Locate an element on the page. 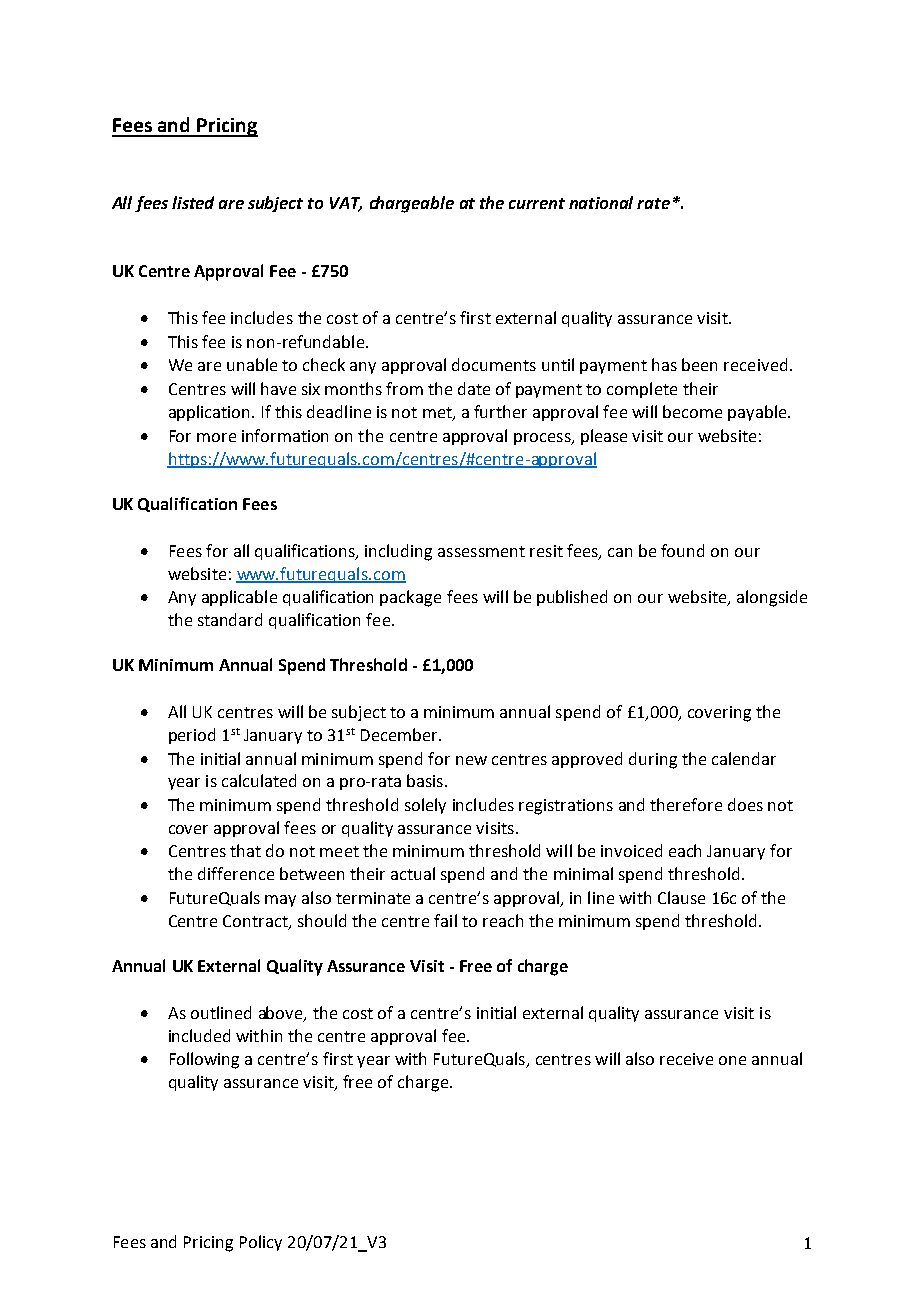 The height and width of the document is (1308, 924). rate is located at coordinates (653, 203).
